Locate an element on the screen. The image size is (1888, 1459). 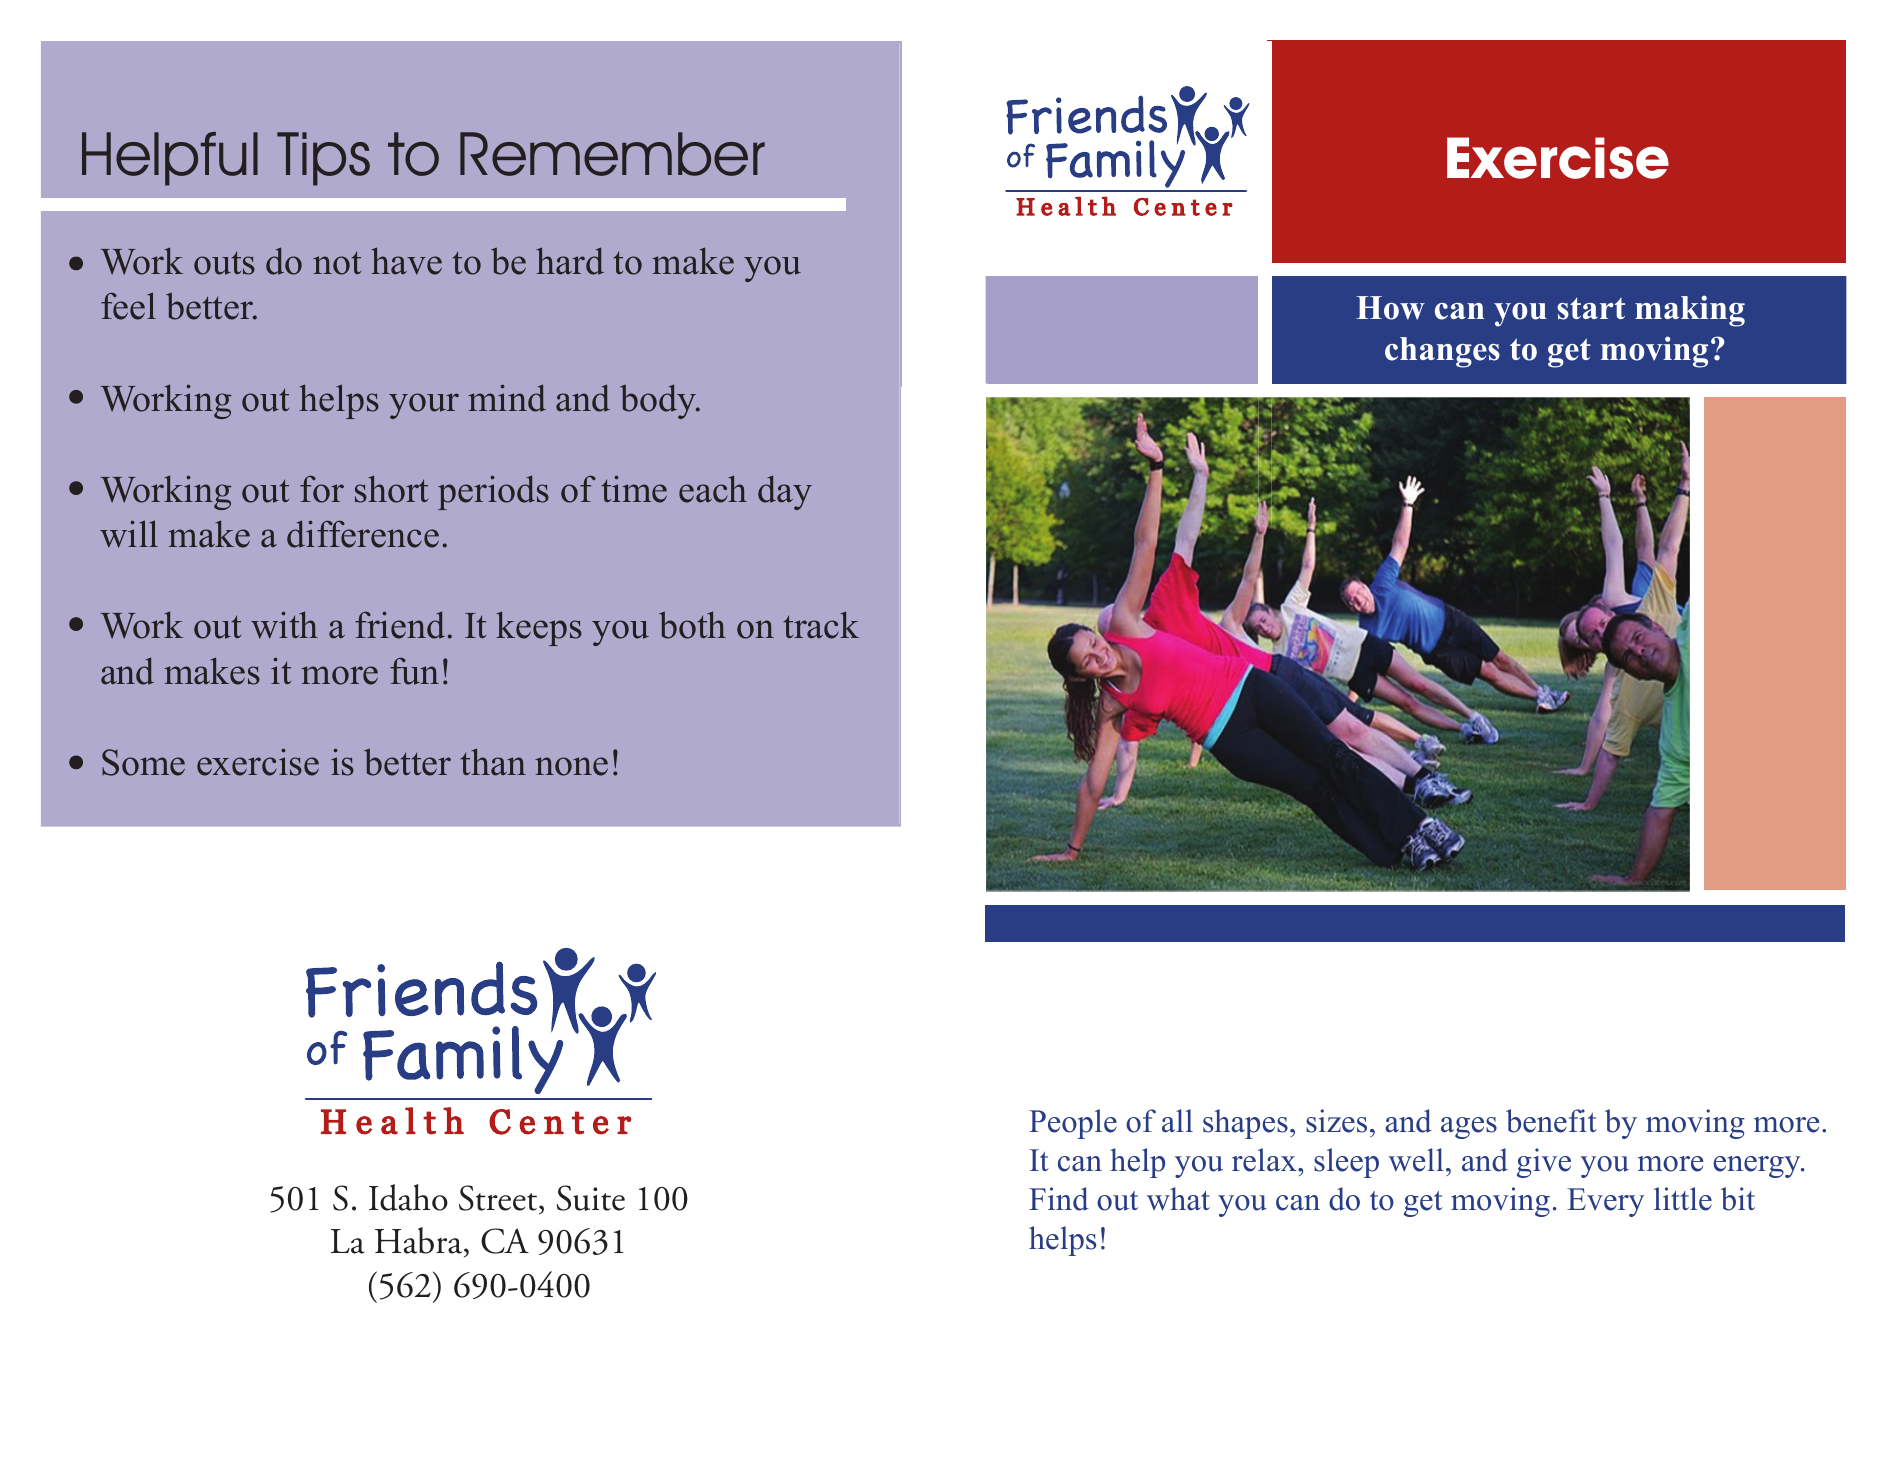
Idaho is located at coordinates (408, 1197).
